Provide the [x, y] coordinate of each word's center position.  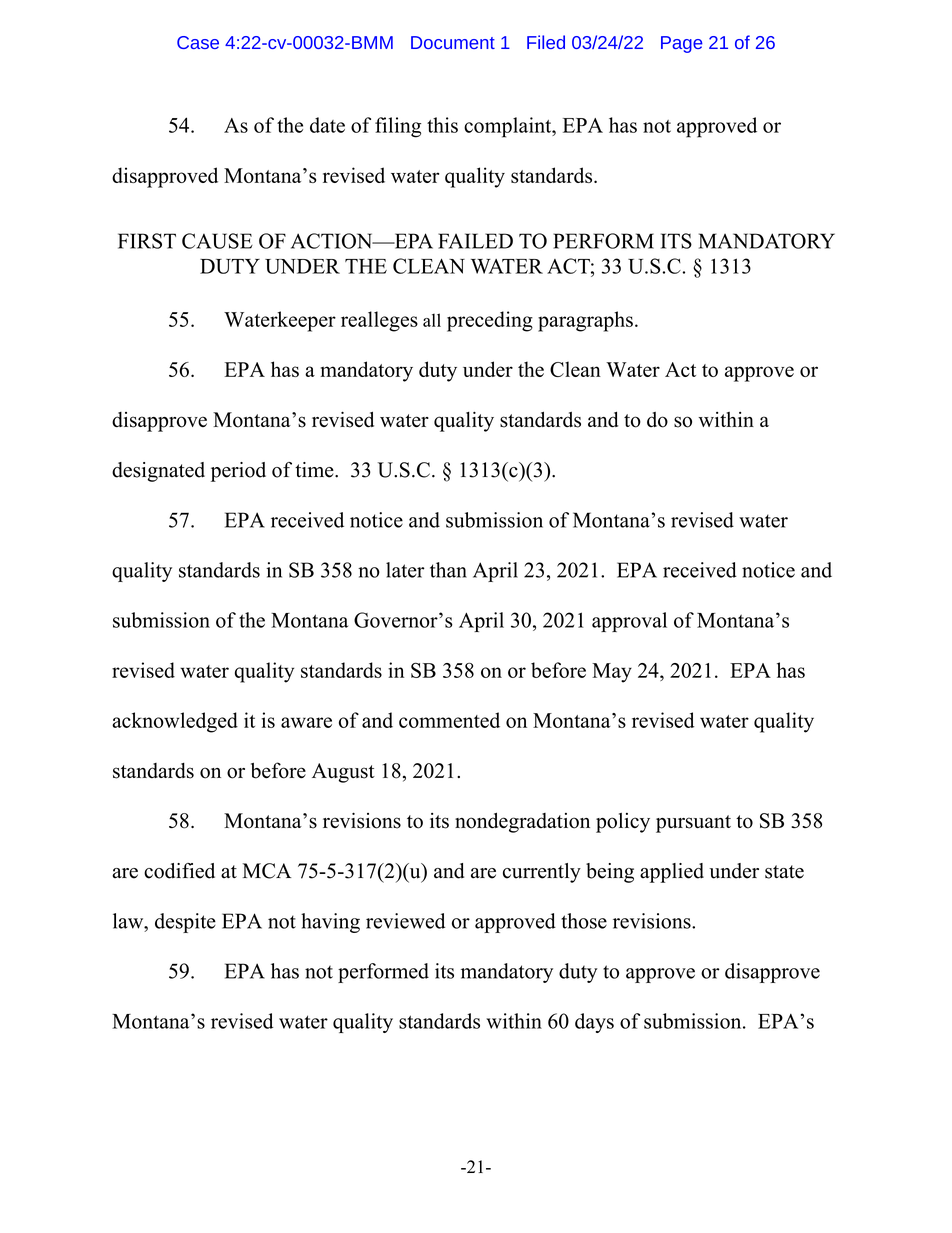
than [448, 570]
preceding [490, 321]
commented [449, 720]
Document [453, 42]
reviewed [405, 921]
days [594, 1023]
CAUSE [217, 241]
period [238, 472]
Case [198, 42]
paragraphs [585, 321]
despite [185, 923]
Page [682, 44]
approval [629, 622]
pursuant [693, 824]
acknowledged [175, 722]
